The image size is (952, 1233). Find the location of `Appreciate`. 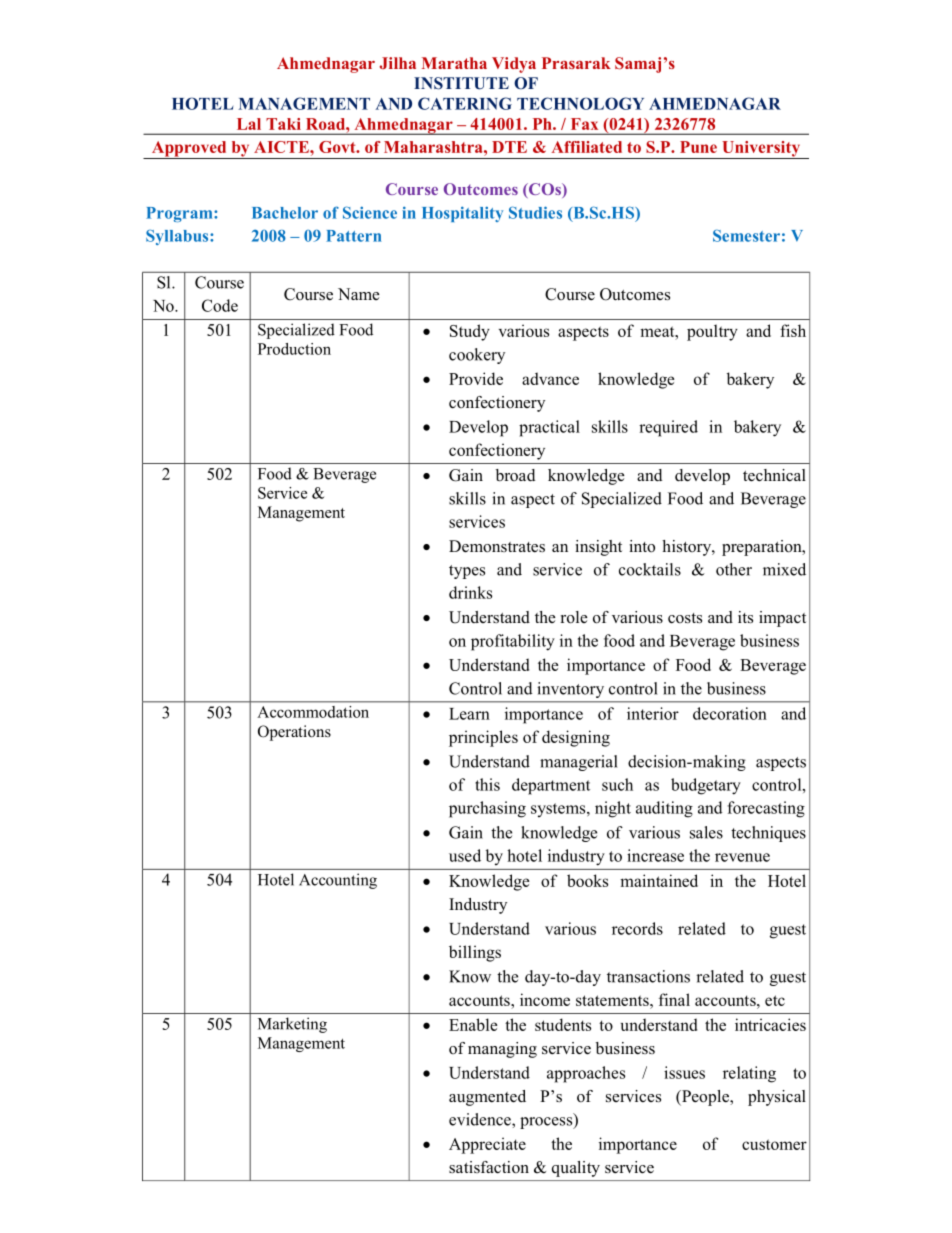

Appreciate is located at coordinates (487, 1145).
